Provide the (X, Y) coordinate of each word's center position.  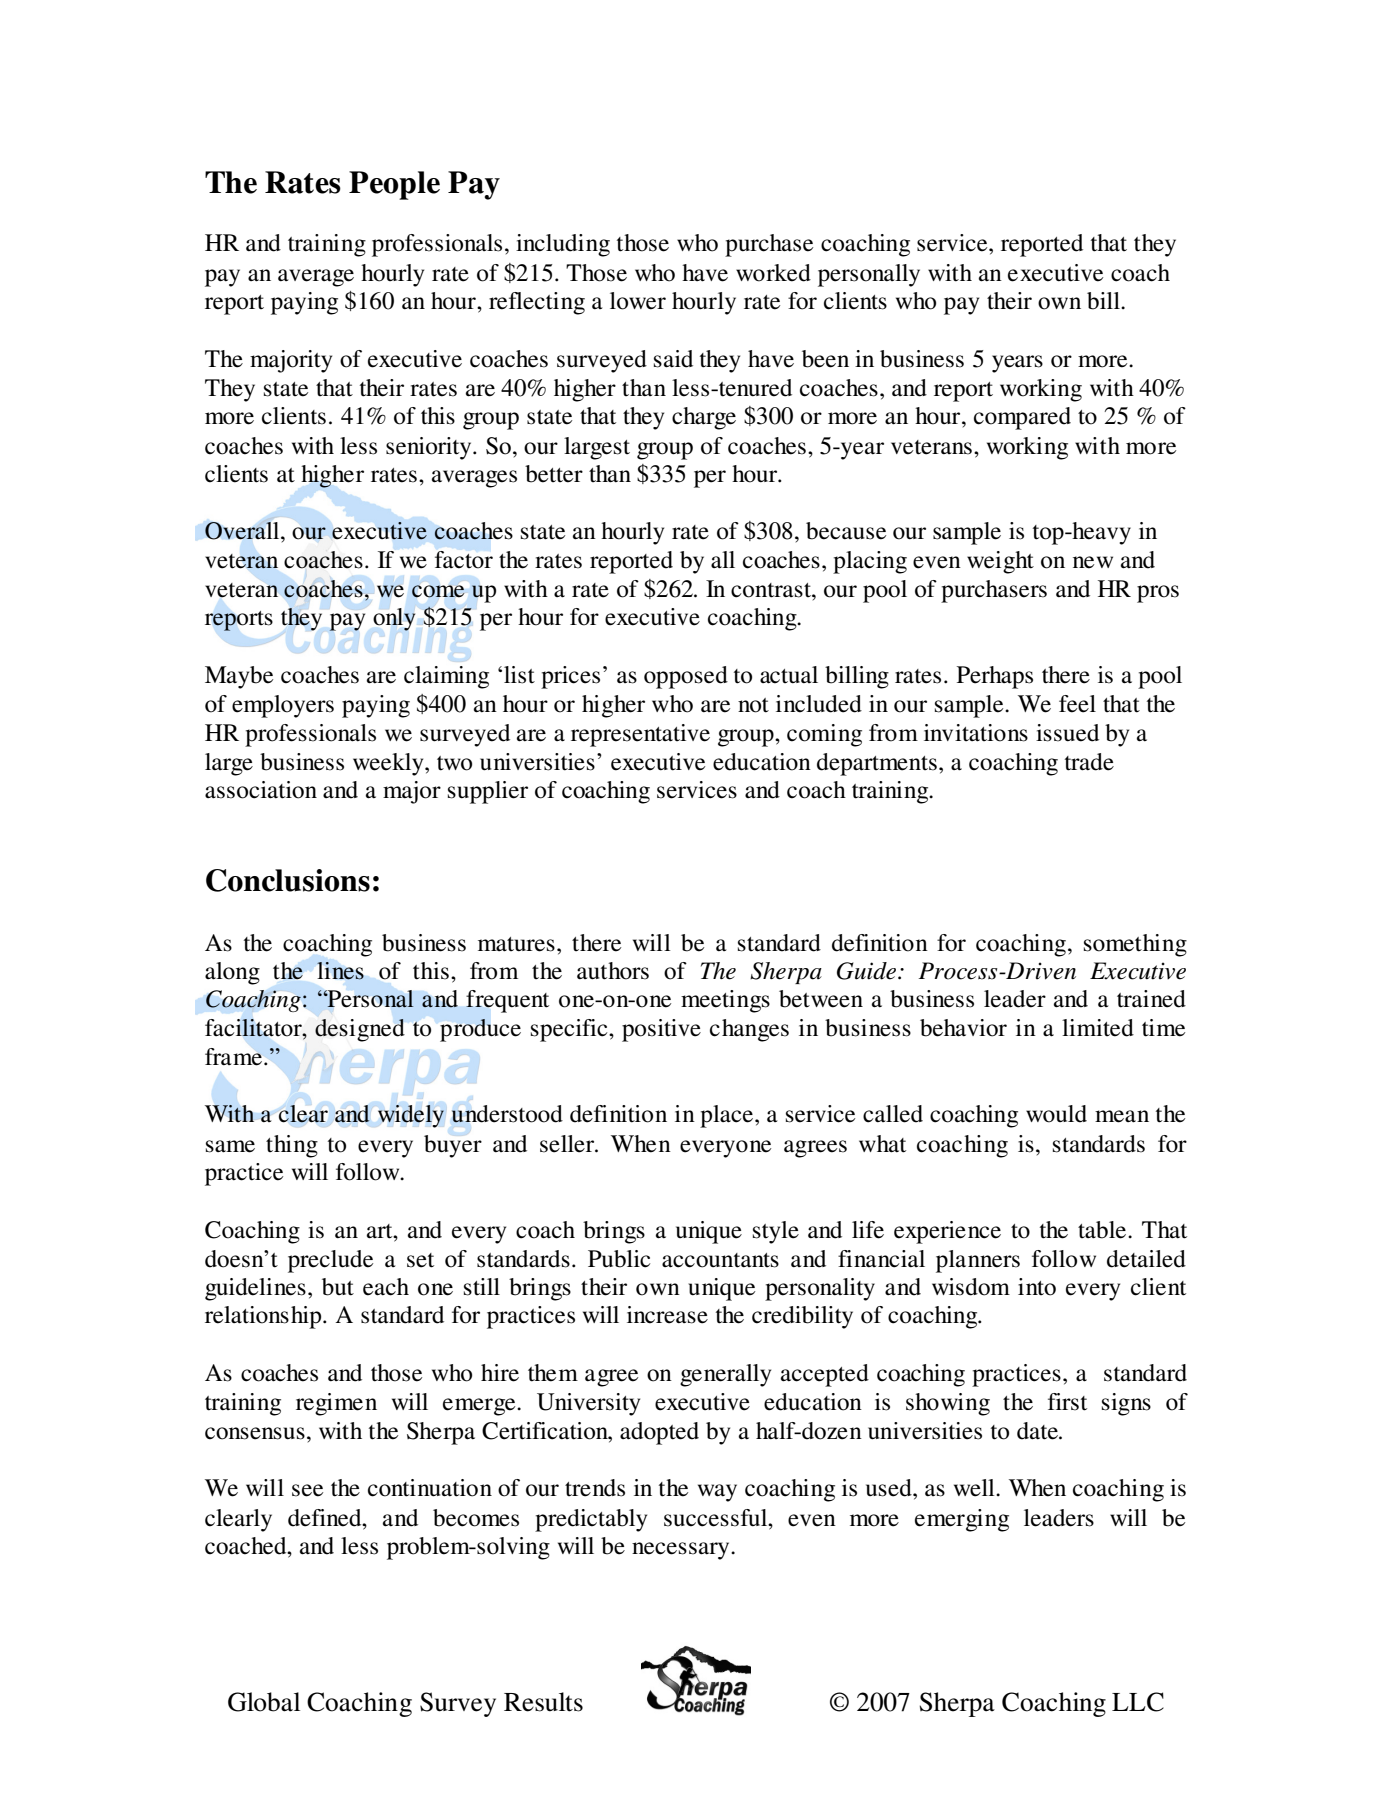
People (394, 185)
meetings (725, 1001)
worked (773, 273)
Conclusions (288, 880)
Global (264, 1702)
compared (1022, 418)
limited (1098, 1028)
